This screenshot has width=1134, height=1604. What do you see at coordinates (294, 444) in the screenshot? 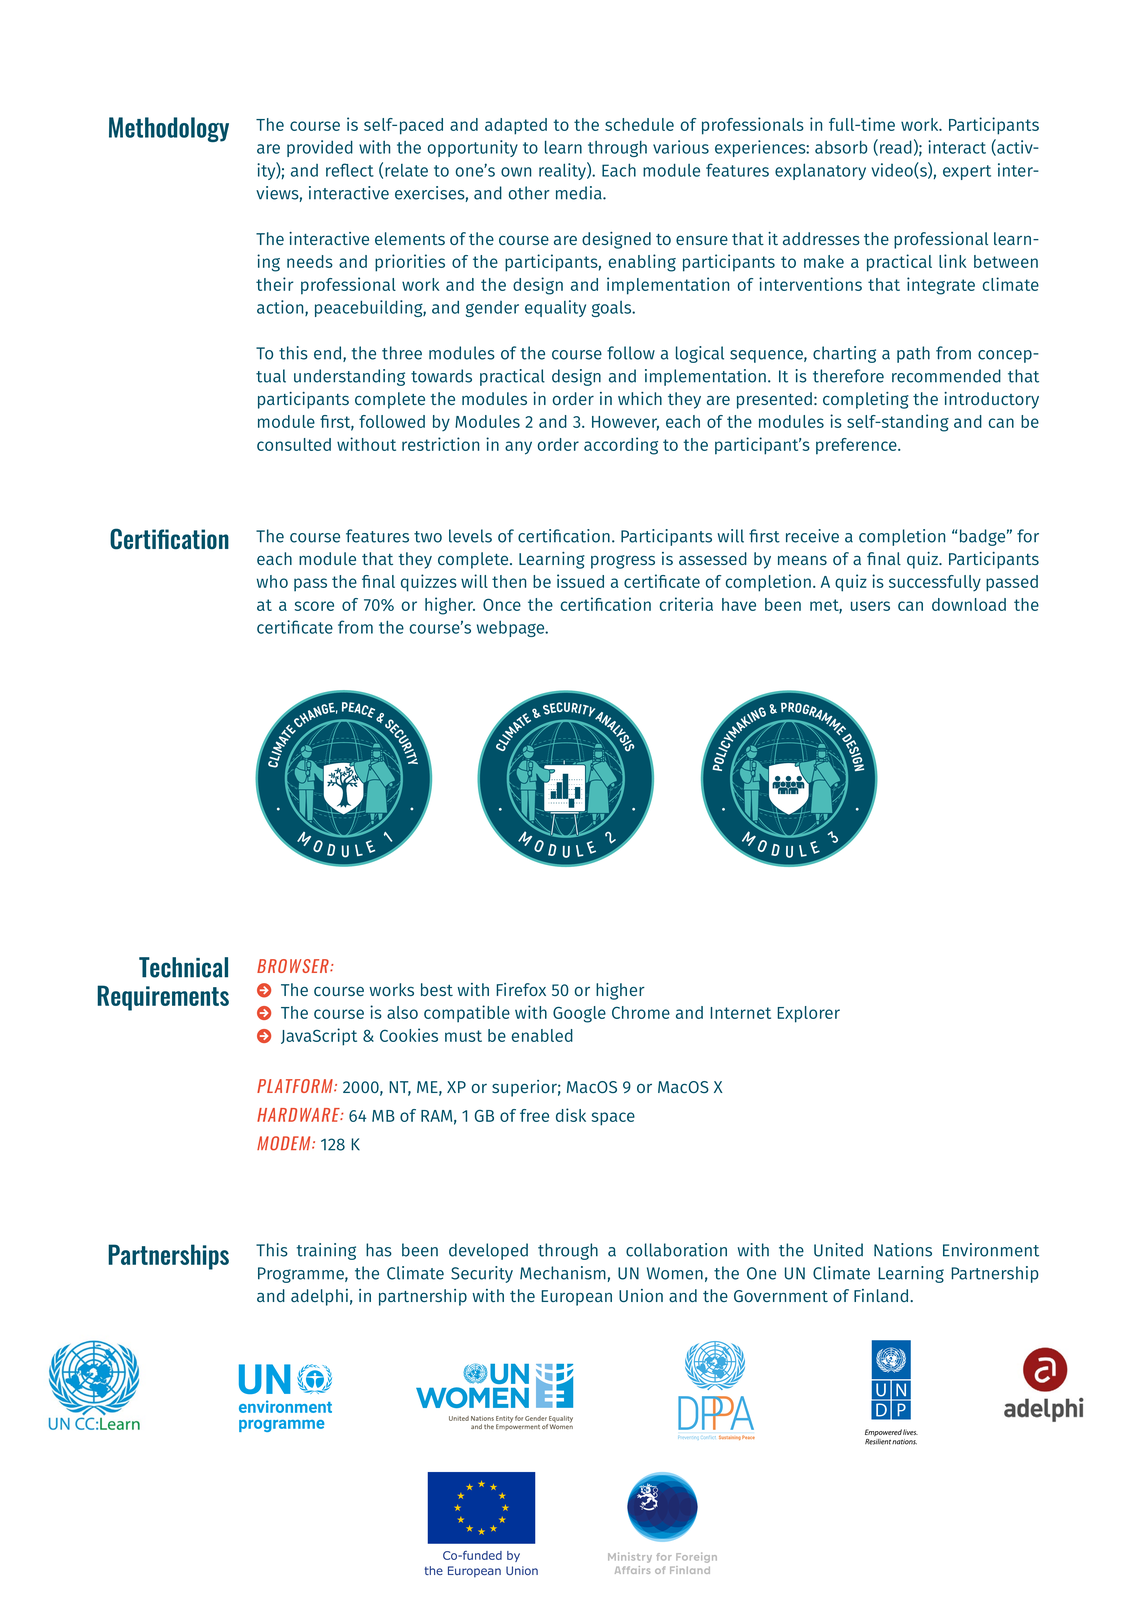
I see `consulted` at bounding box center [294, 444].
